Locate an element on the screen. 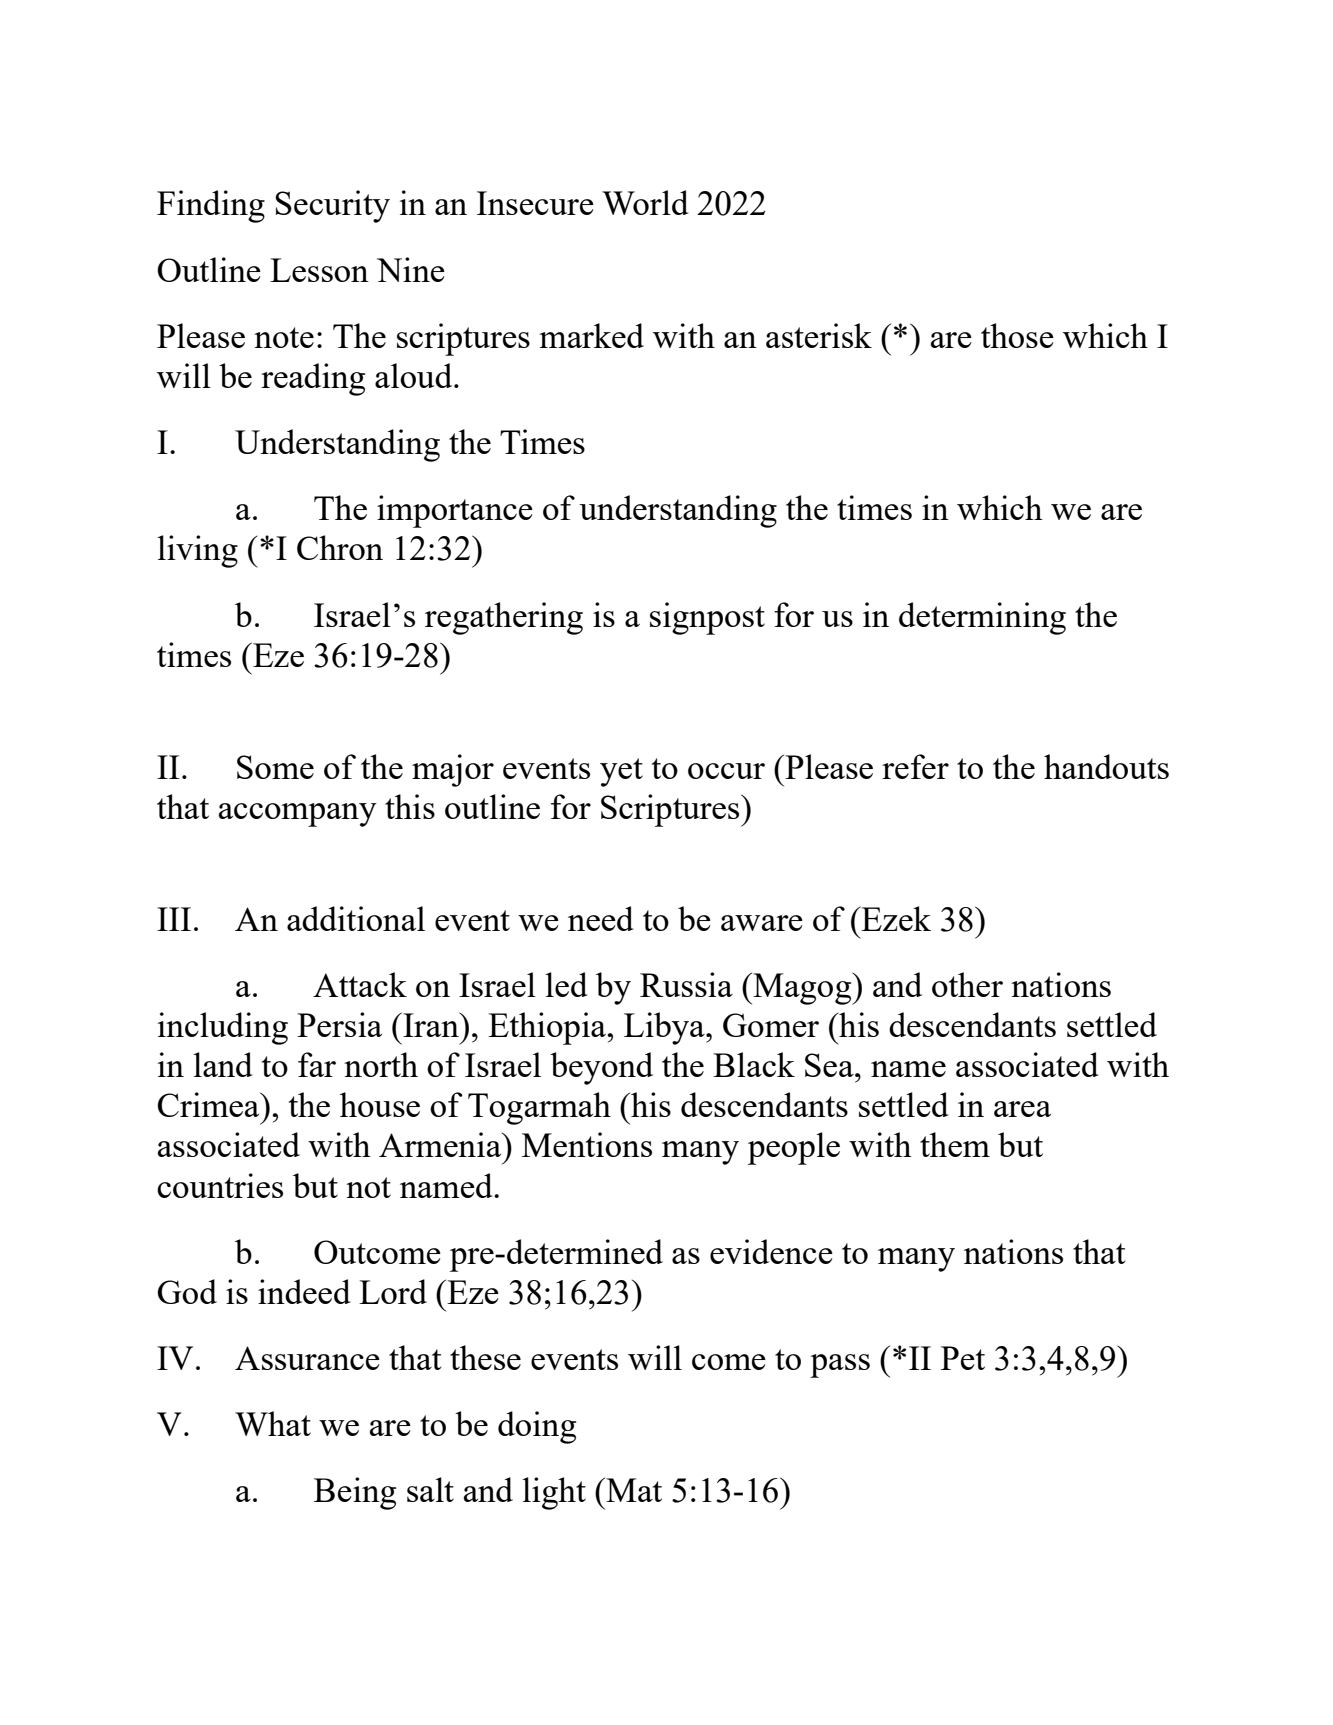 Image resolution: width=1333 pixels, height=1725 pixels. Lesson is located at coordinates (319, 270).
